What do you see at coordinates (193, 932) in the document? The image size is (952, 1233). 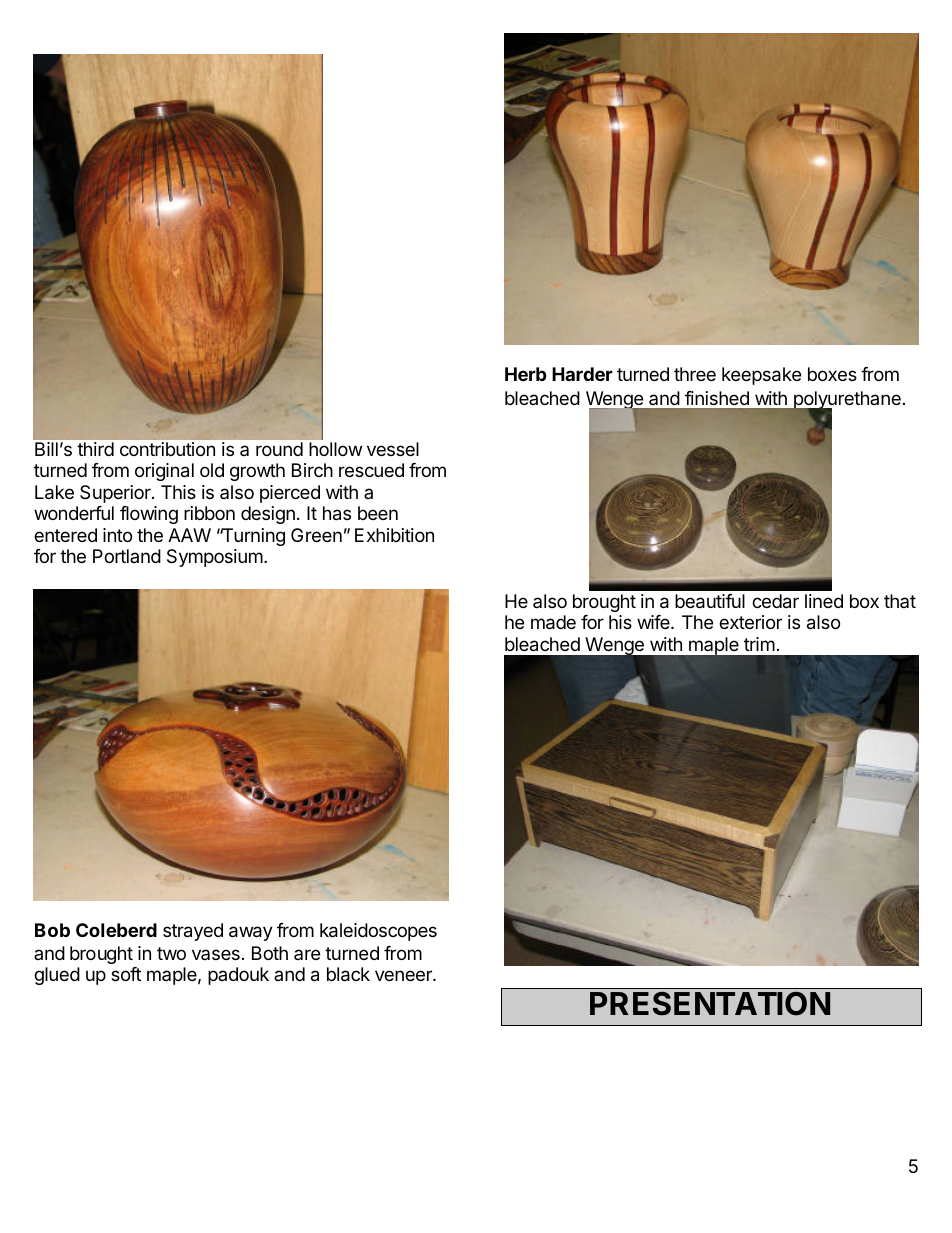 I see `strayed` at bounding box center [193, 932].
